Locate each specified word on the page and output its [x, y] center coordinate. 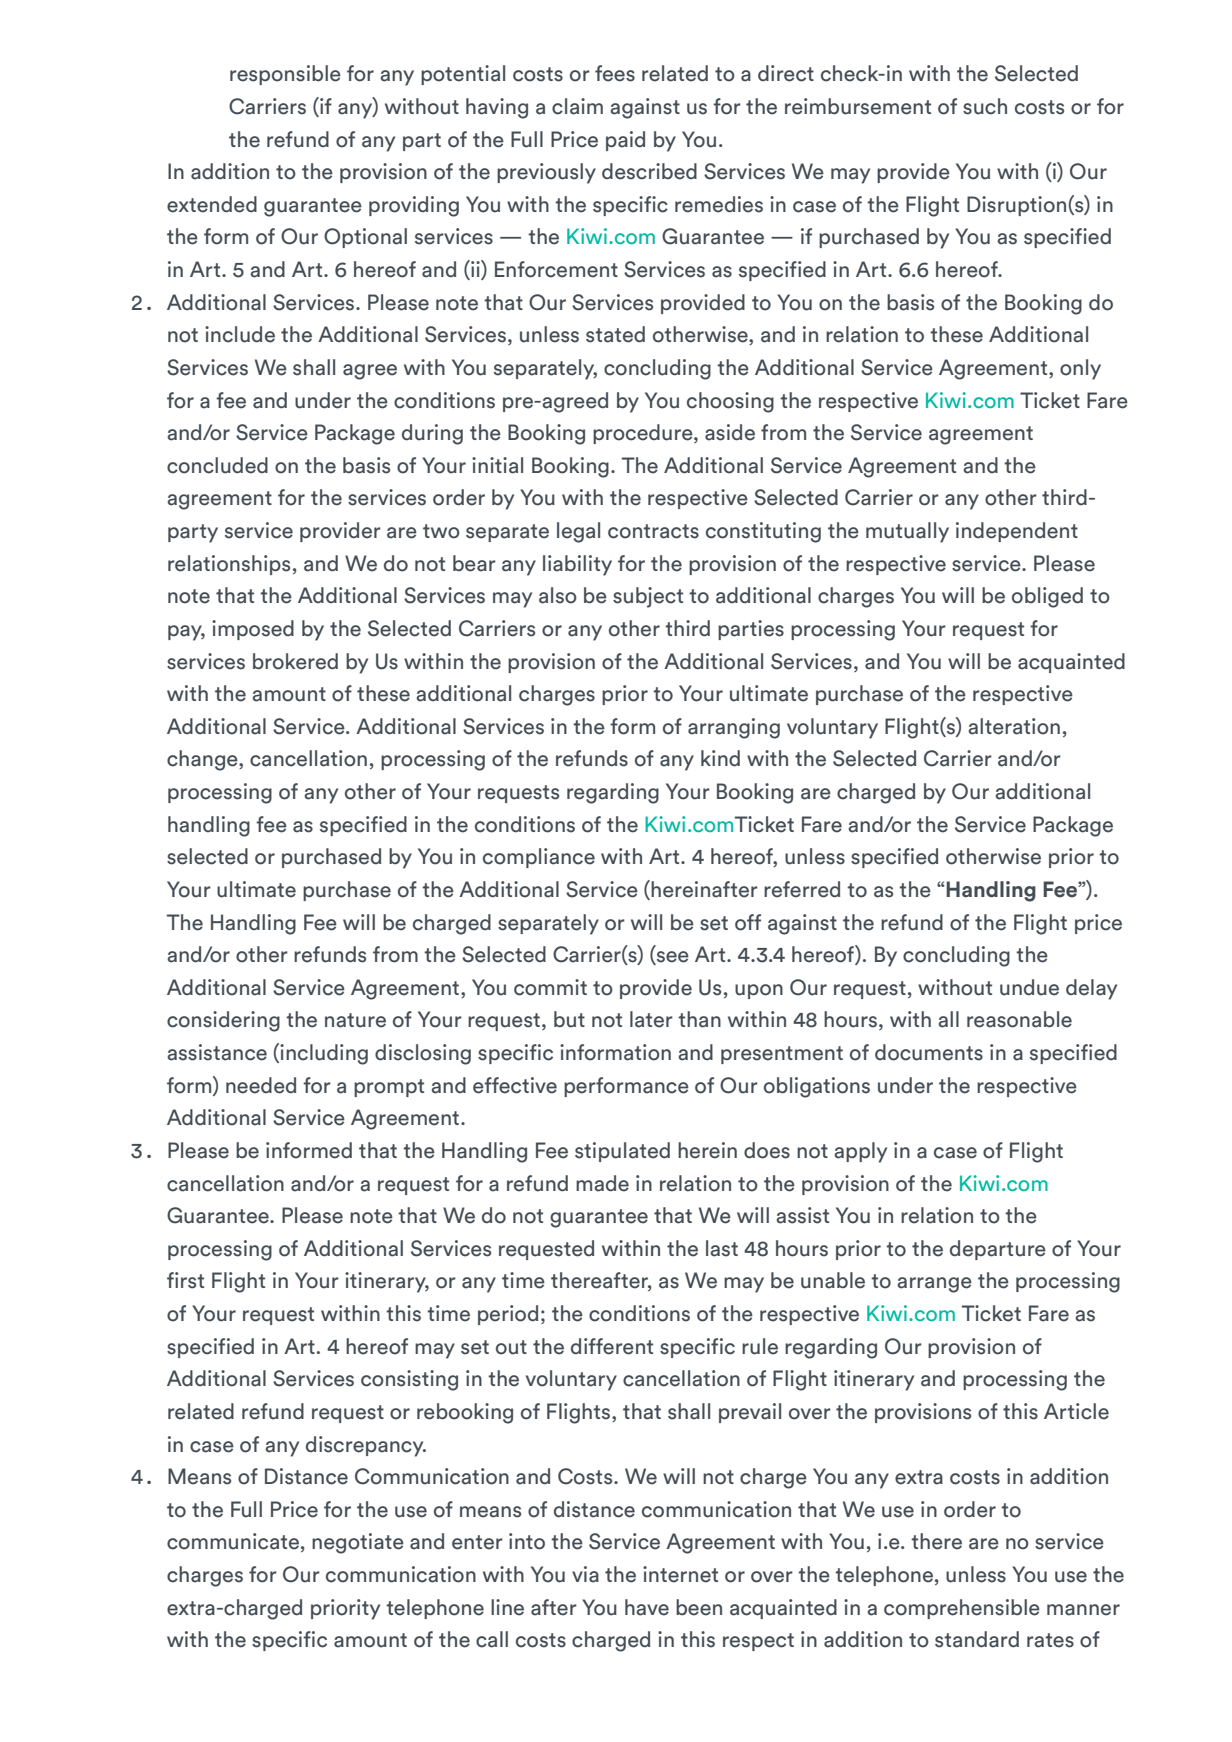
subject [648, 597]
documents [929, 1052]
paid [625, 141]
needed [261, 1085]
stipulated [622, 1152]
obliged [1047, 597]
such [985, 106]
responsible [285, 75]
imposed [253, 630]
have [647, 1607]
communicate [233, 1541]
